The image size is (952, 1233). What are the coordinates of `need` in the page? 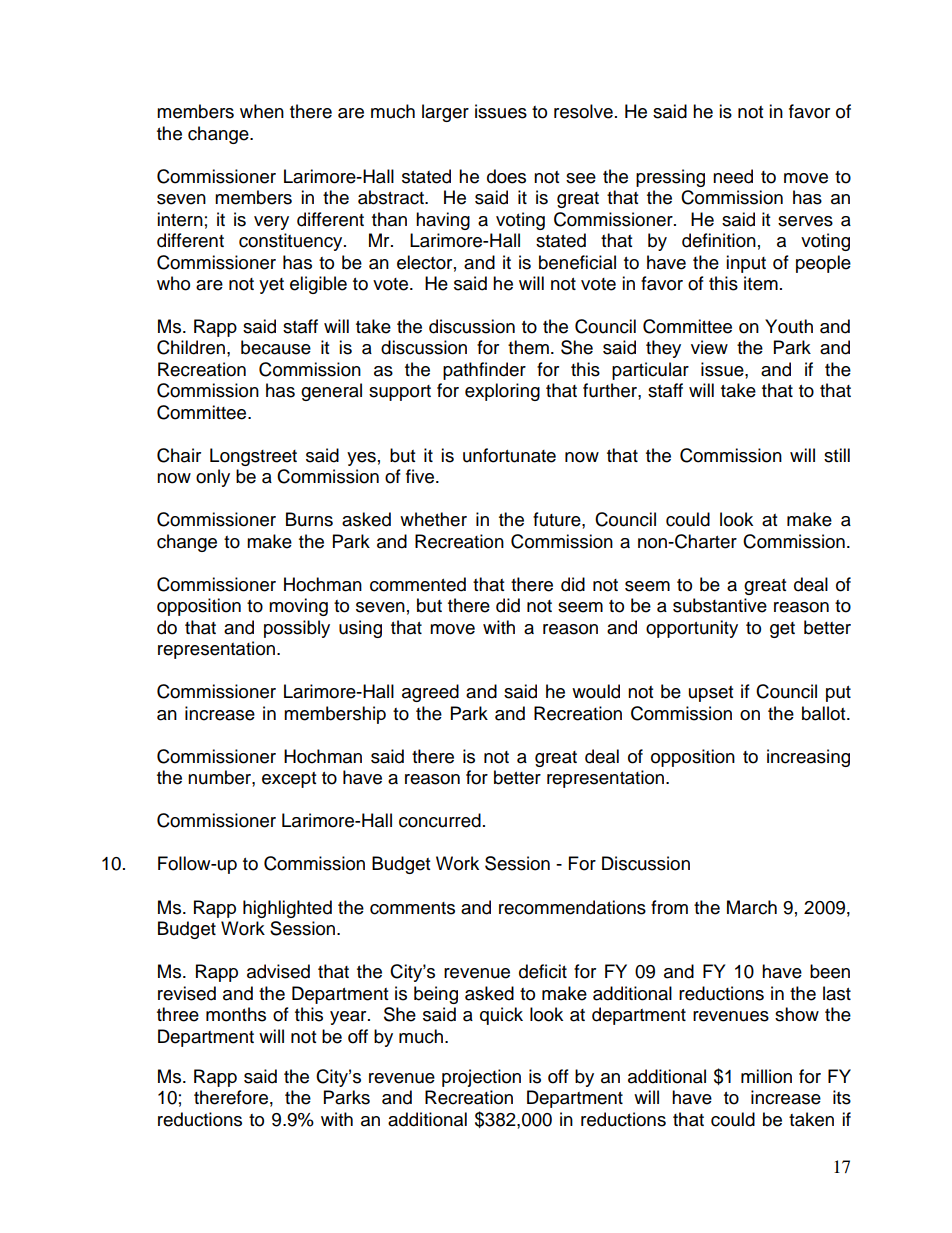 It's located at (733, 176).
